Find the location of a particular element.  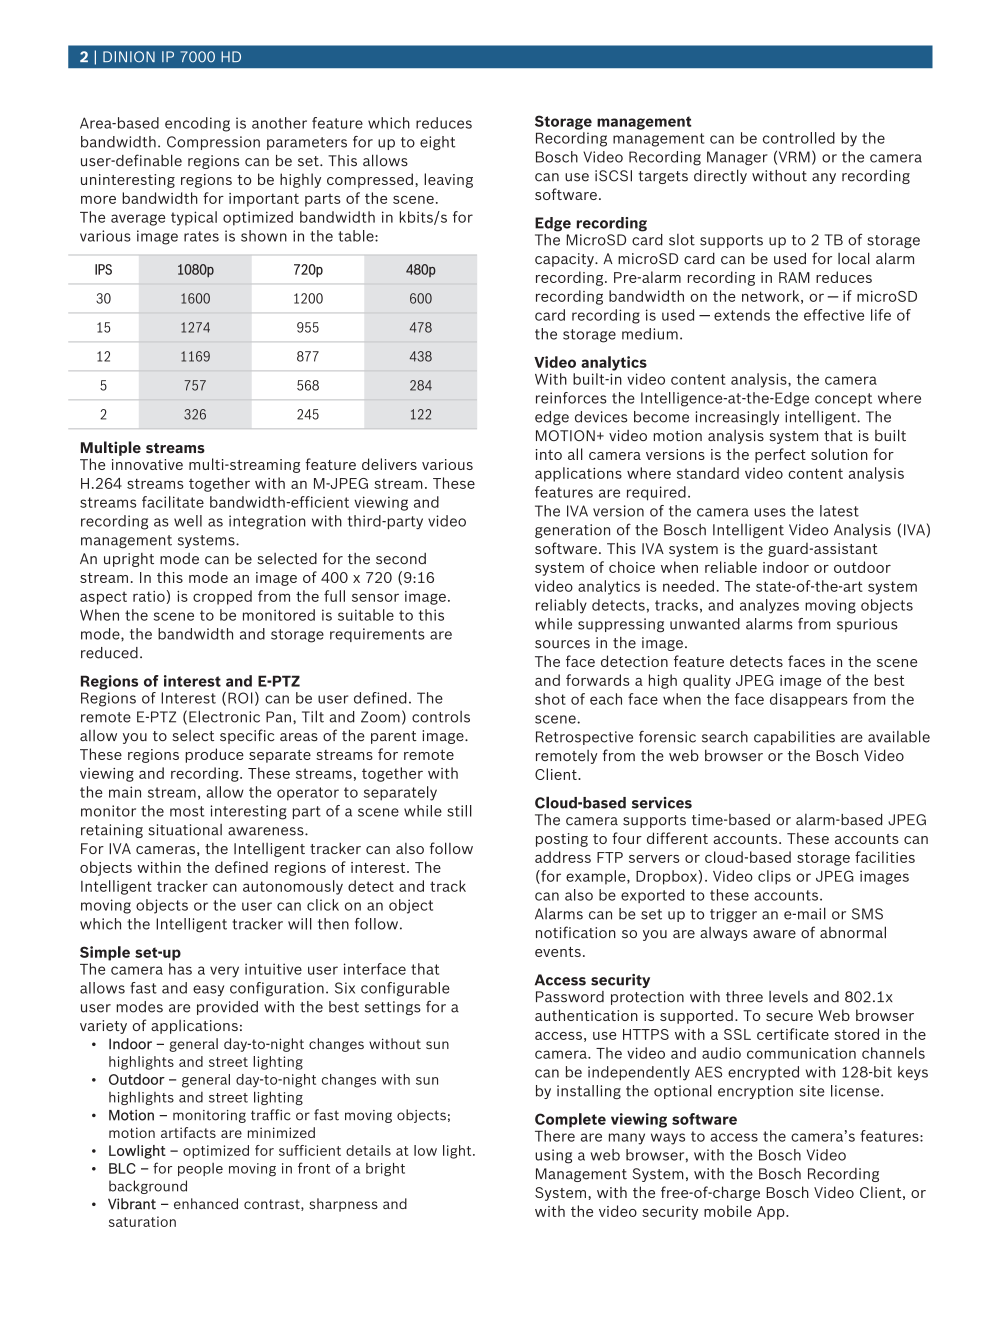

disappears is located at coordinates (809, 700).
